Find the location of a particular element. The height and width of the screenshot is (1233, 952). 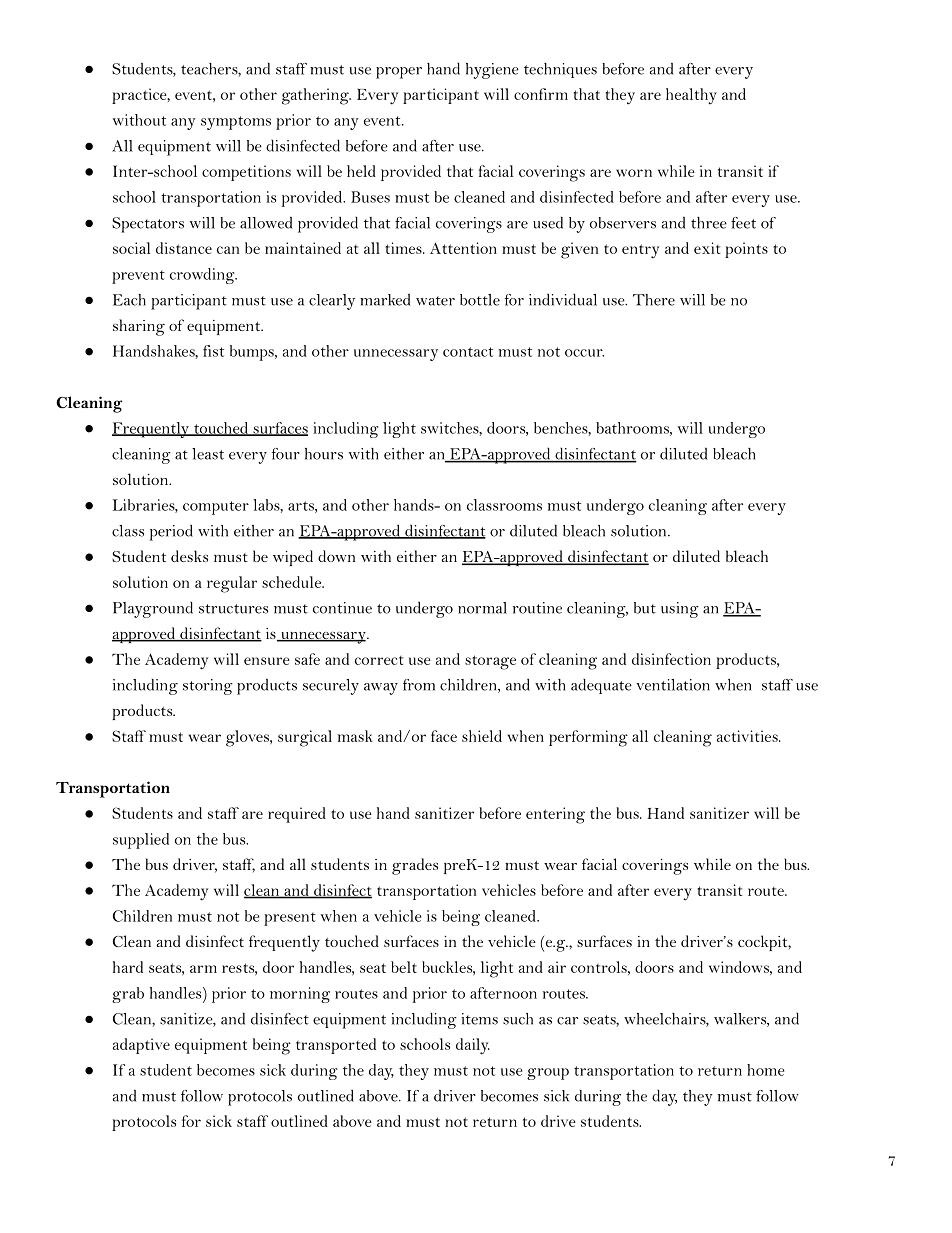

desks is located at coordinates (189, 556).
